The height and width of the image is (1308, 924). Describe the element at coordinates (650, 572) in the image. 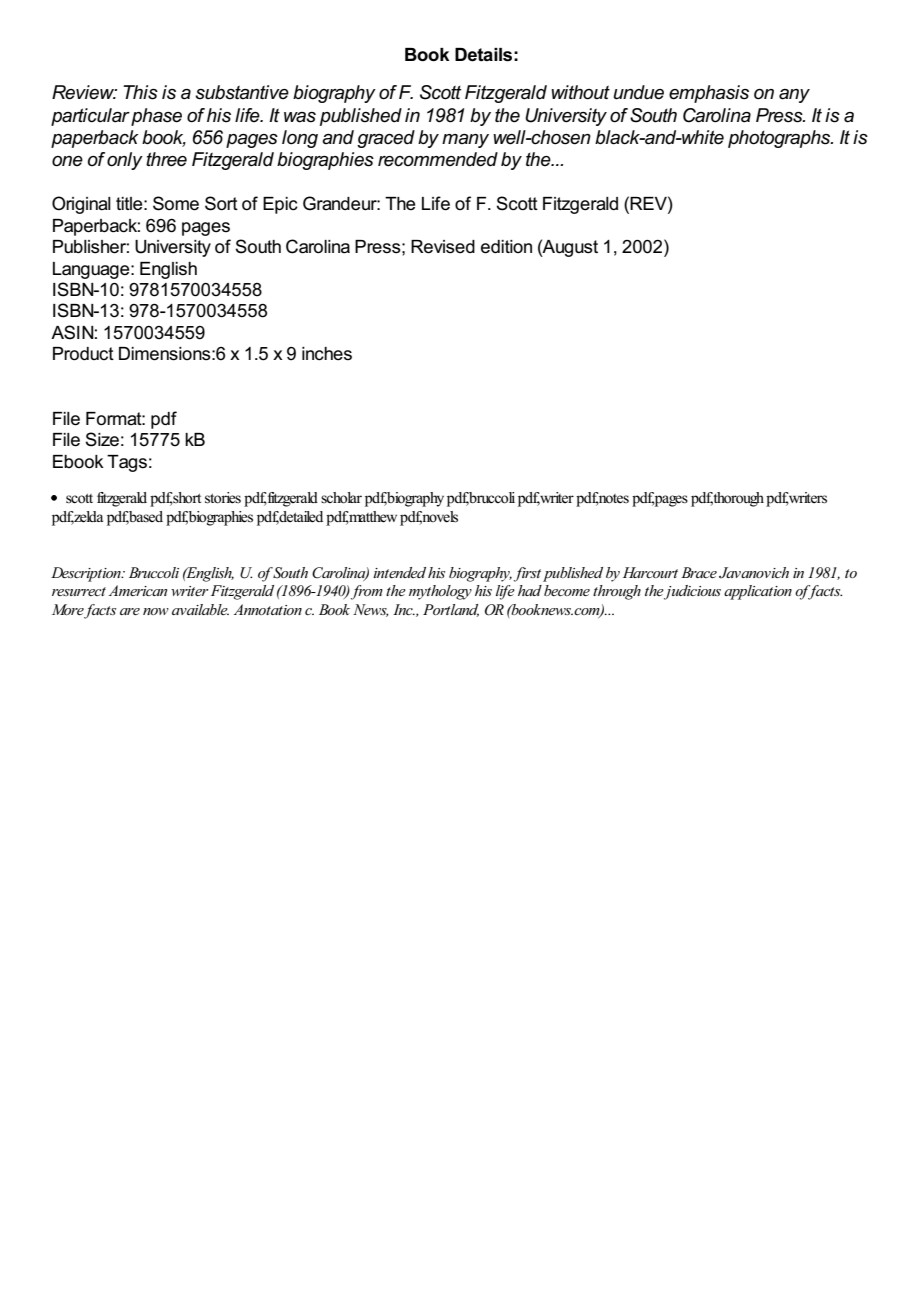

I see `Harcourt` at that location.
